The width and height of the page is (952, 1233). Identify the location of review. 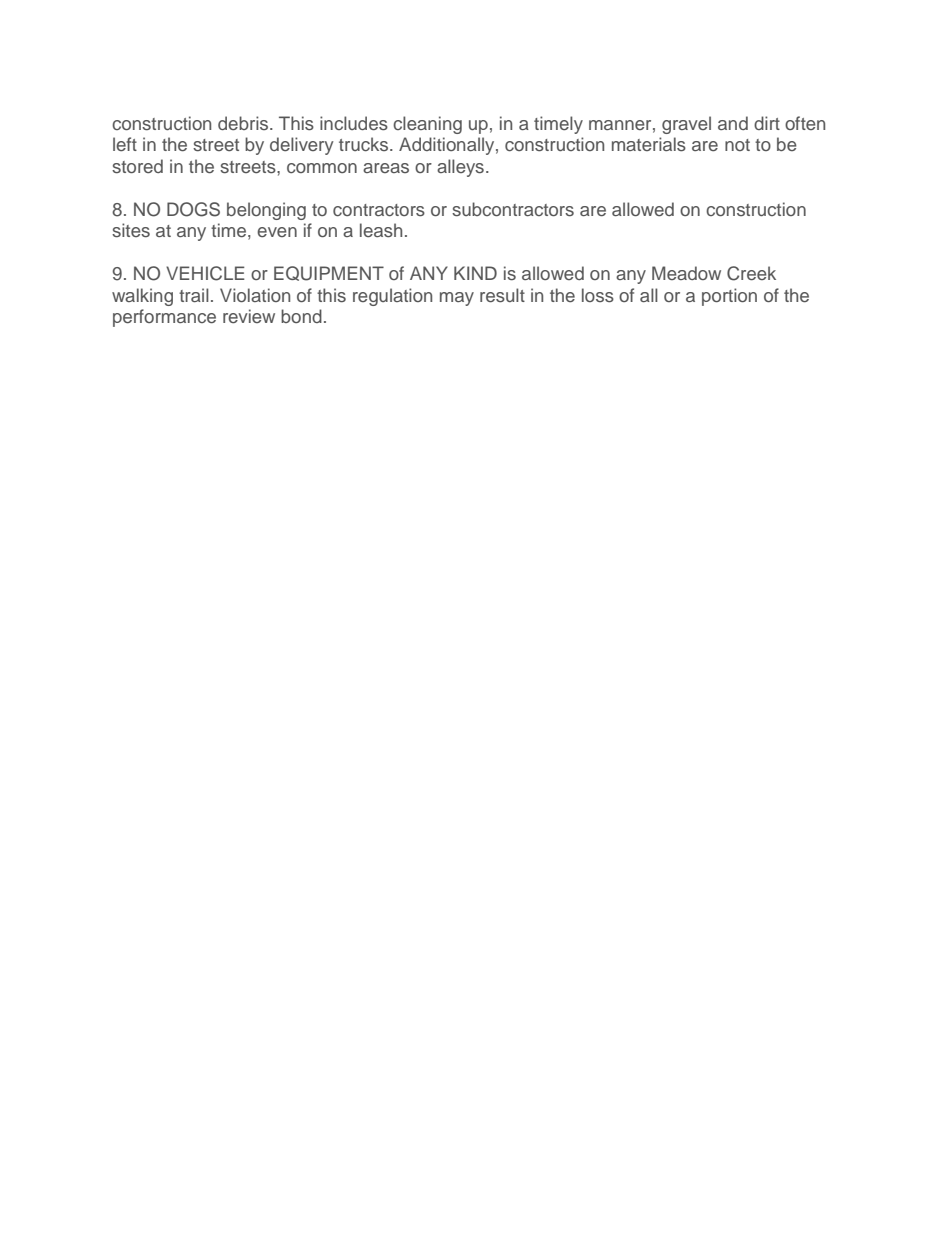
(249, 316).
